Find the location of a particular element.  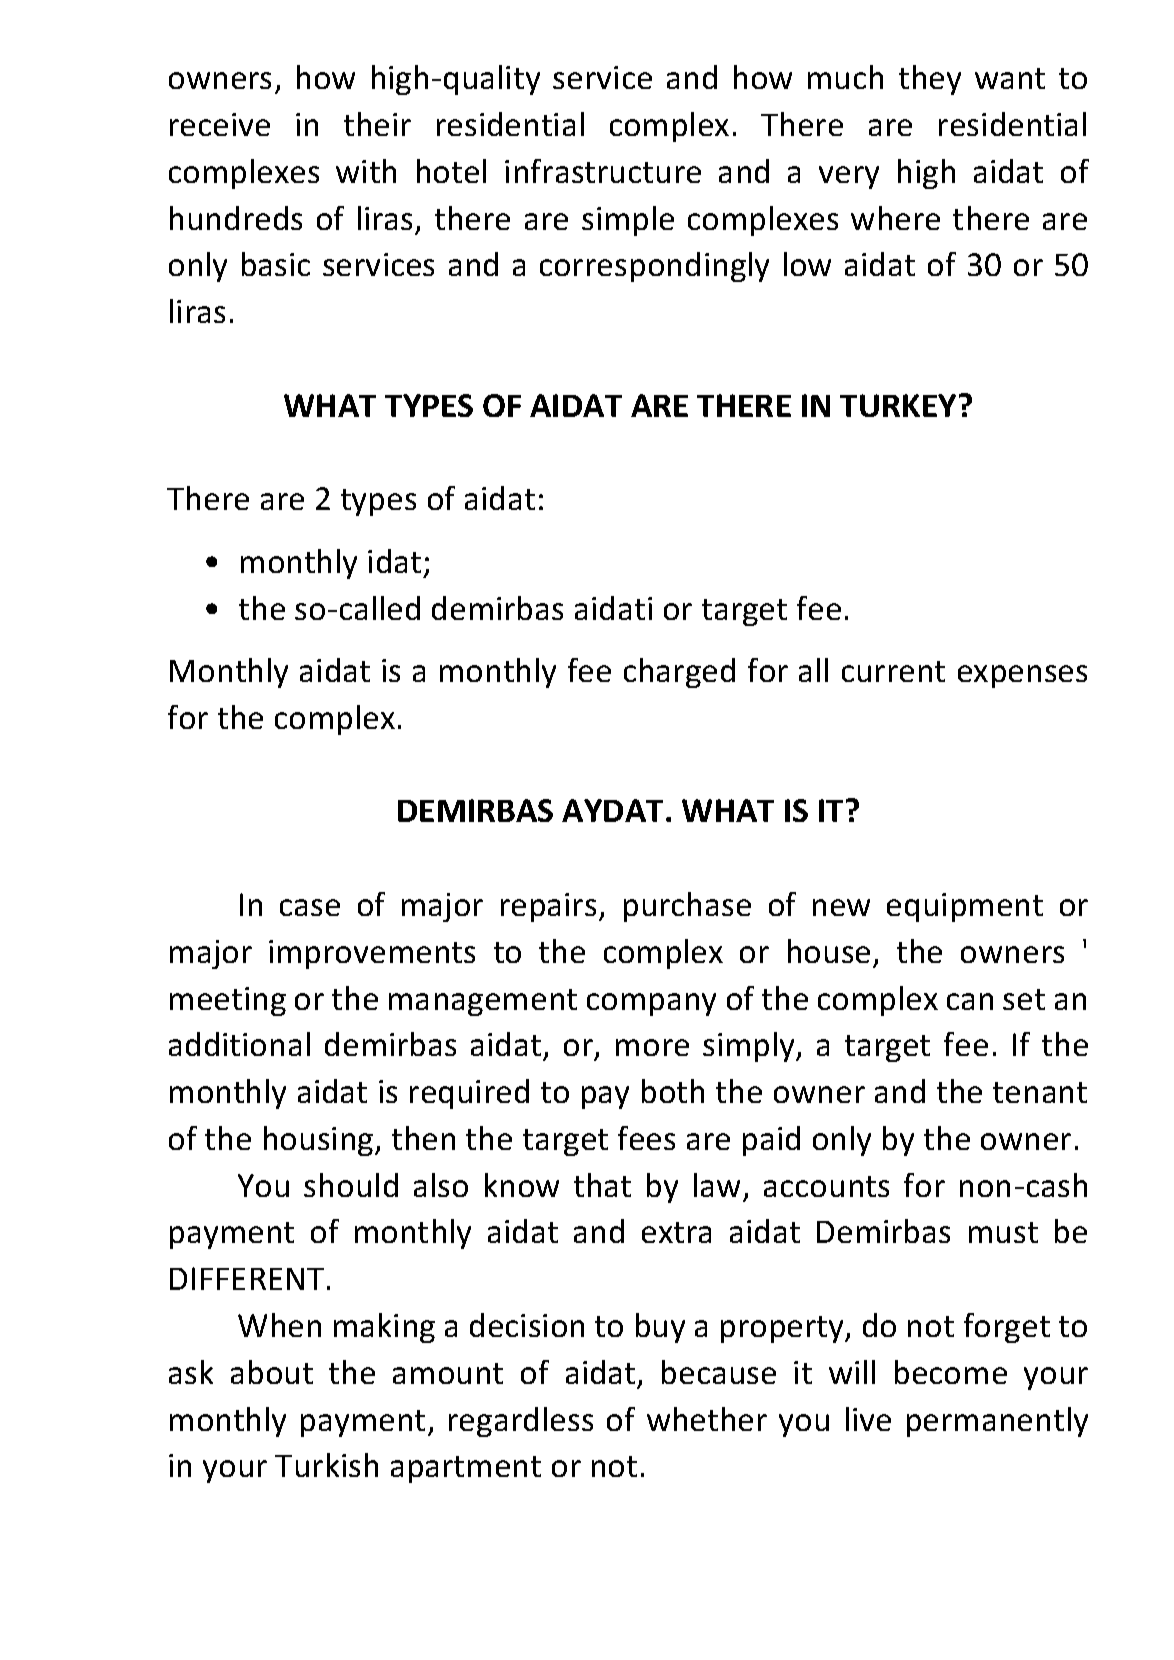

TURKEY is located at coordinates (898, 405).
